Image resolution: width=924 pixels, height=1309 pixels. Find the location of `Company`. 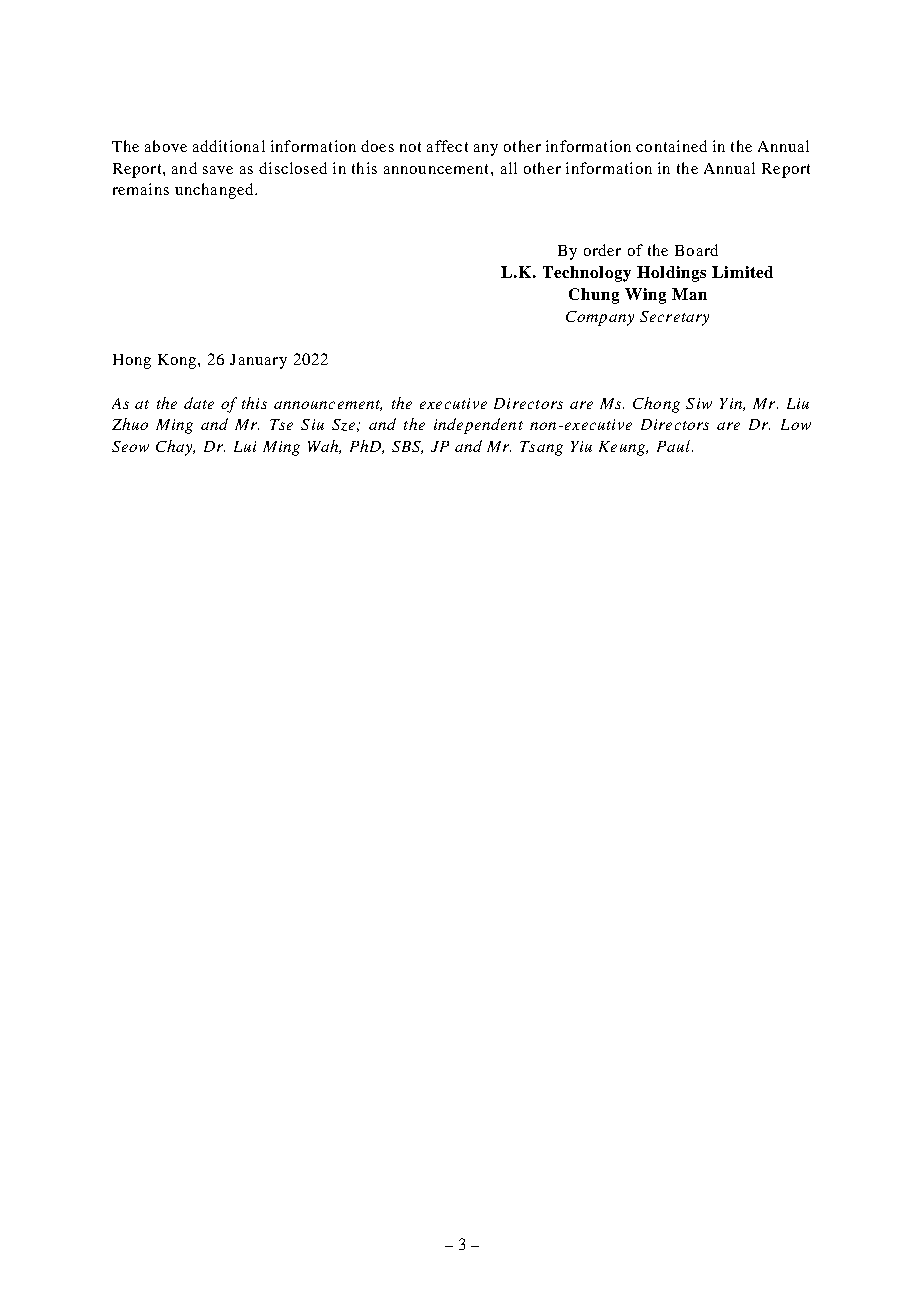

Company is located at coordinates (600, 318).
